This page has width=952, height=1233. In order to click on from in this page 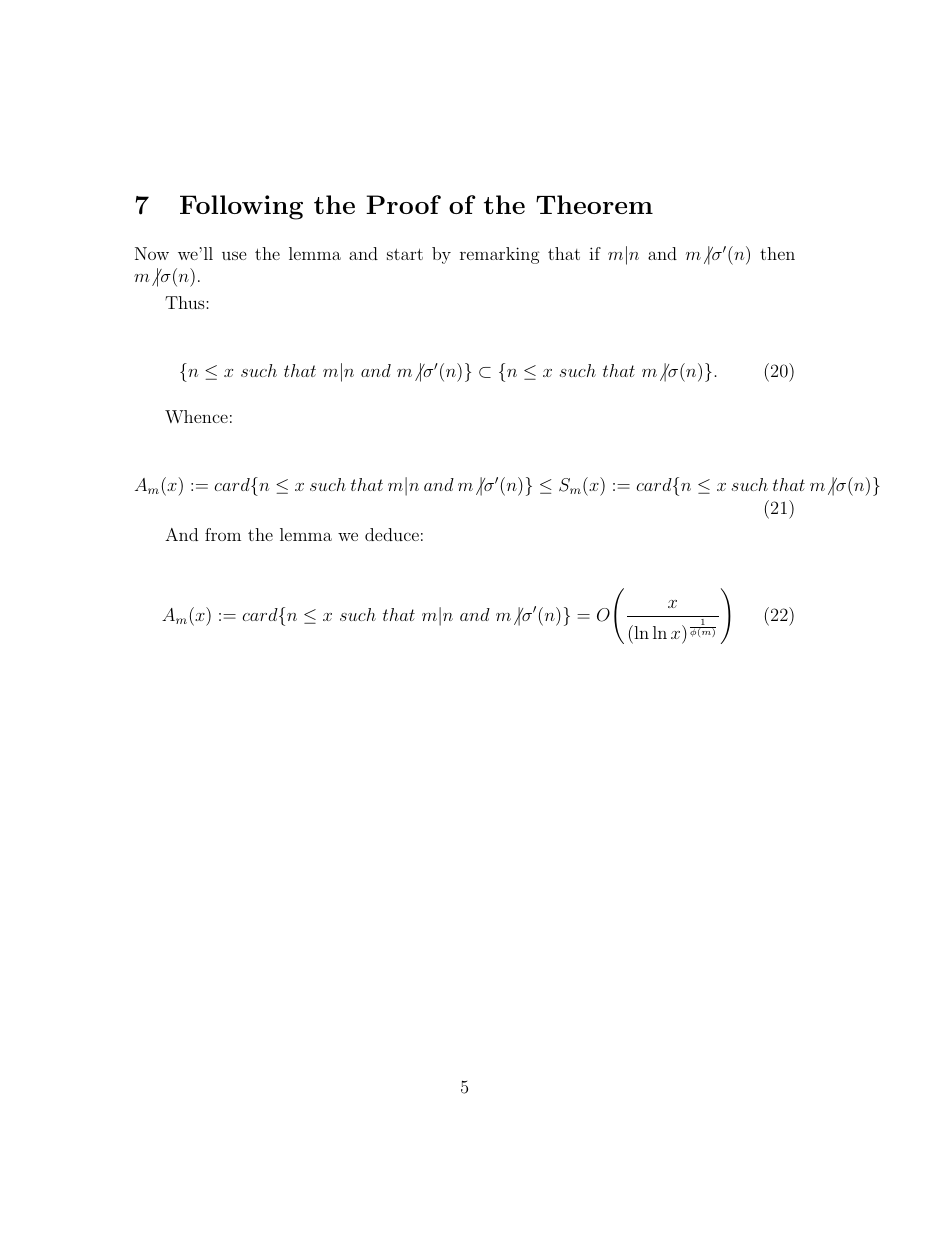, I will do `click(223, 534)`.
